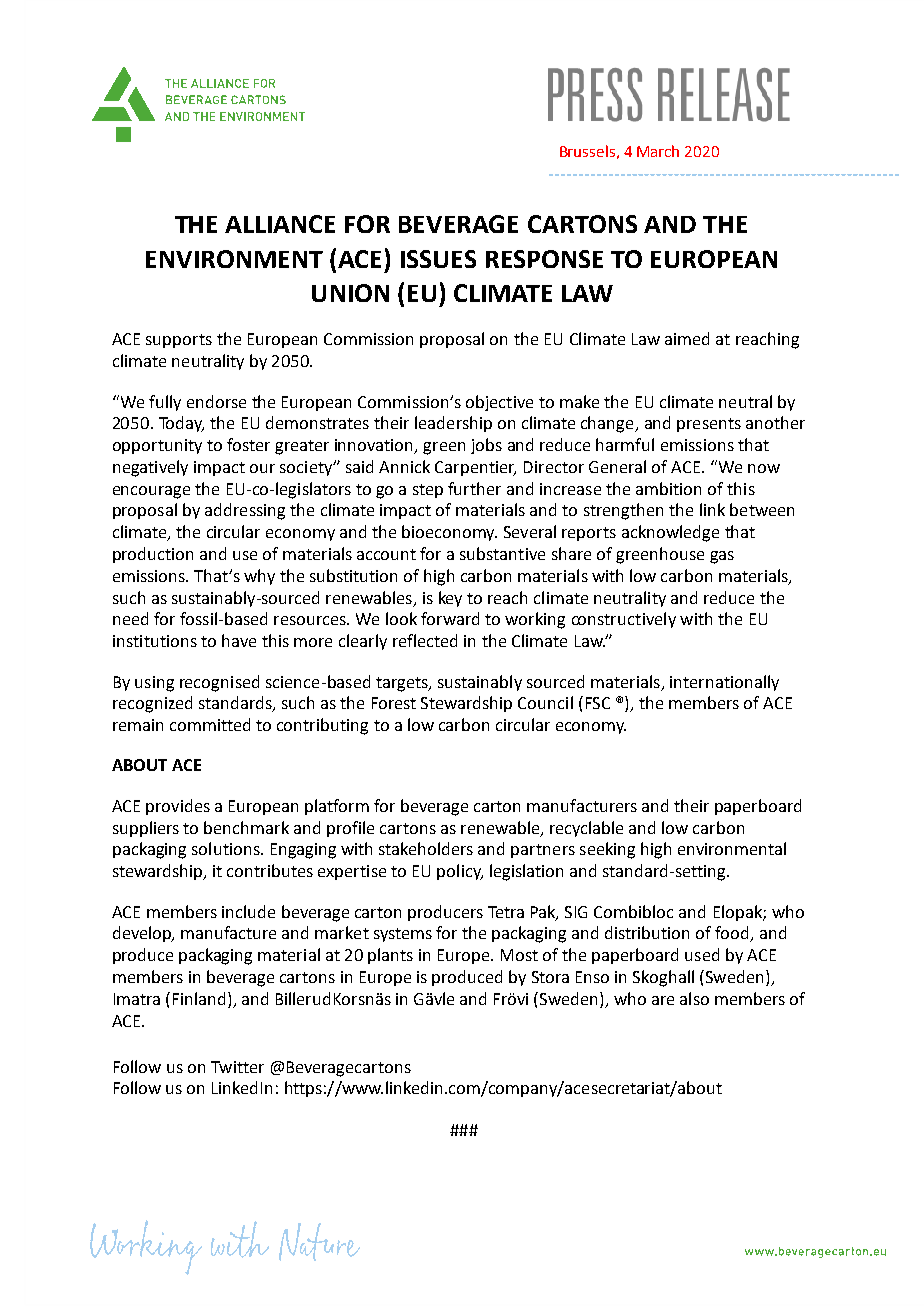 This document has height=1309, width=924. I want to click on recognised, so click(219, 683).
